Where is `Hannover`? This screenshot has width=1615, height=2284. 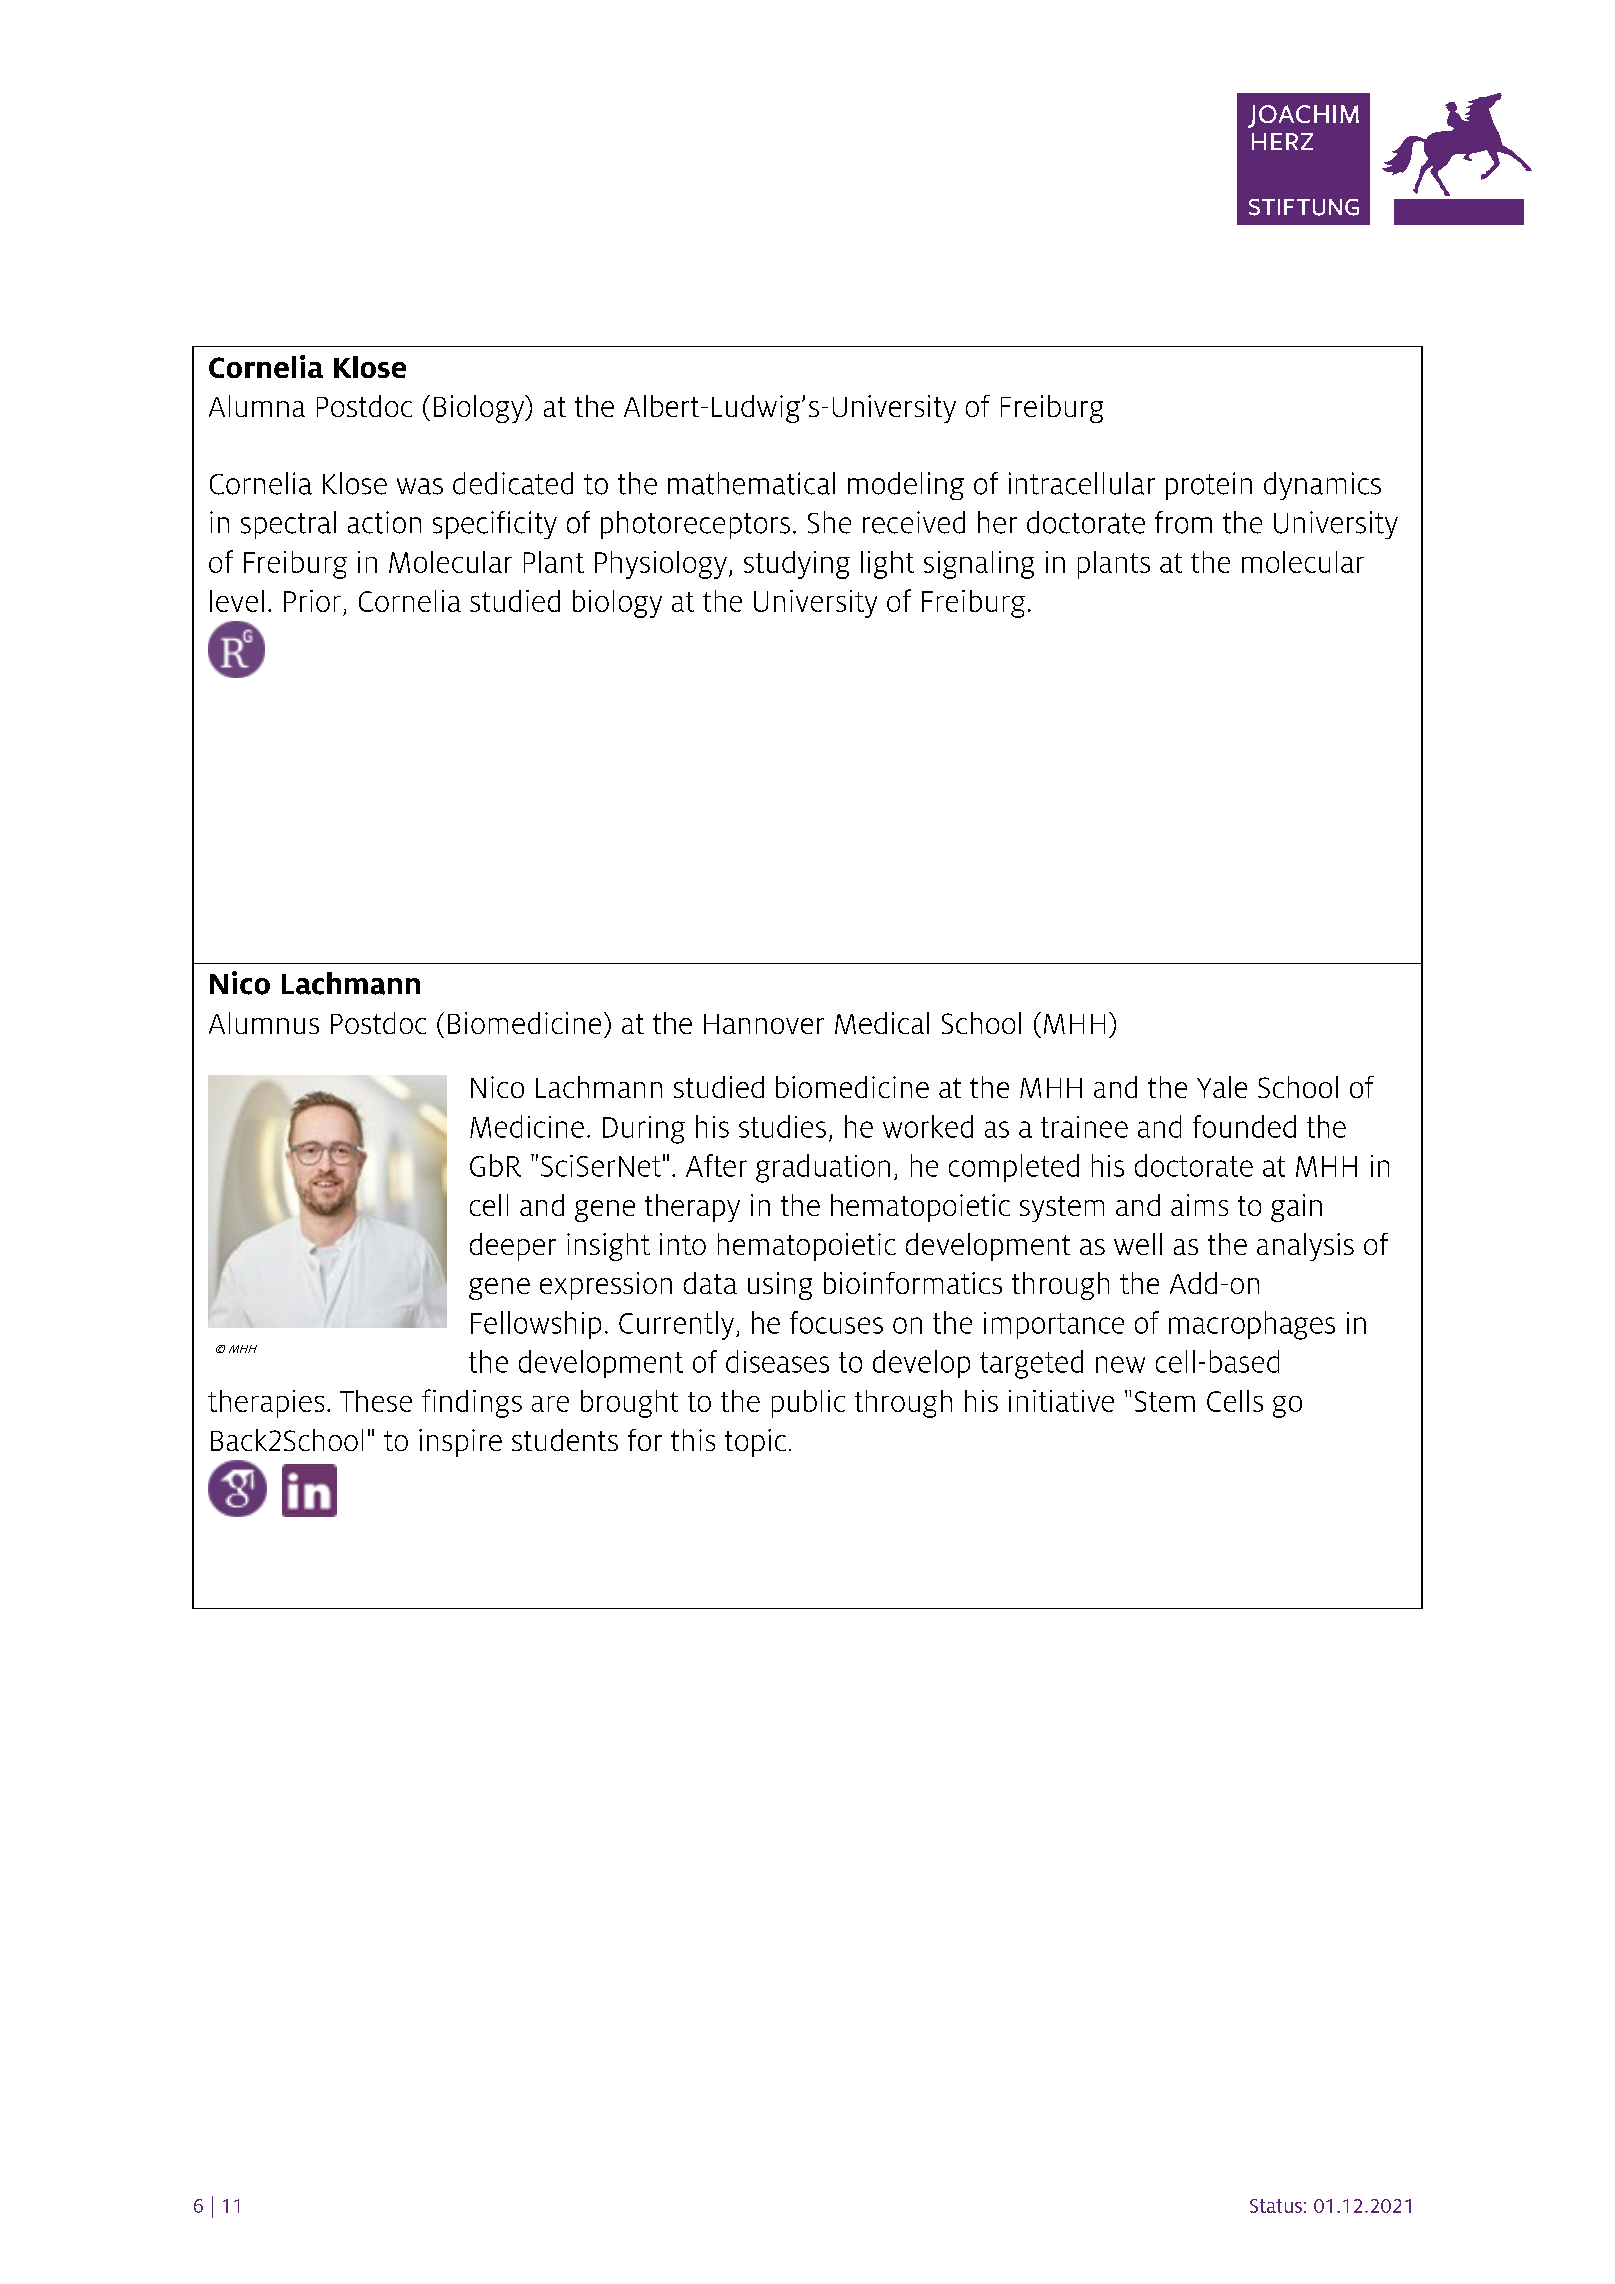
Hannover is located at coordinates (764, 1024).
